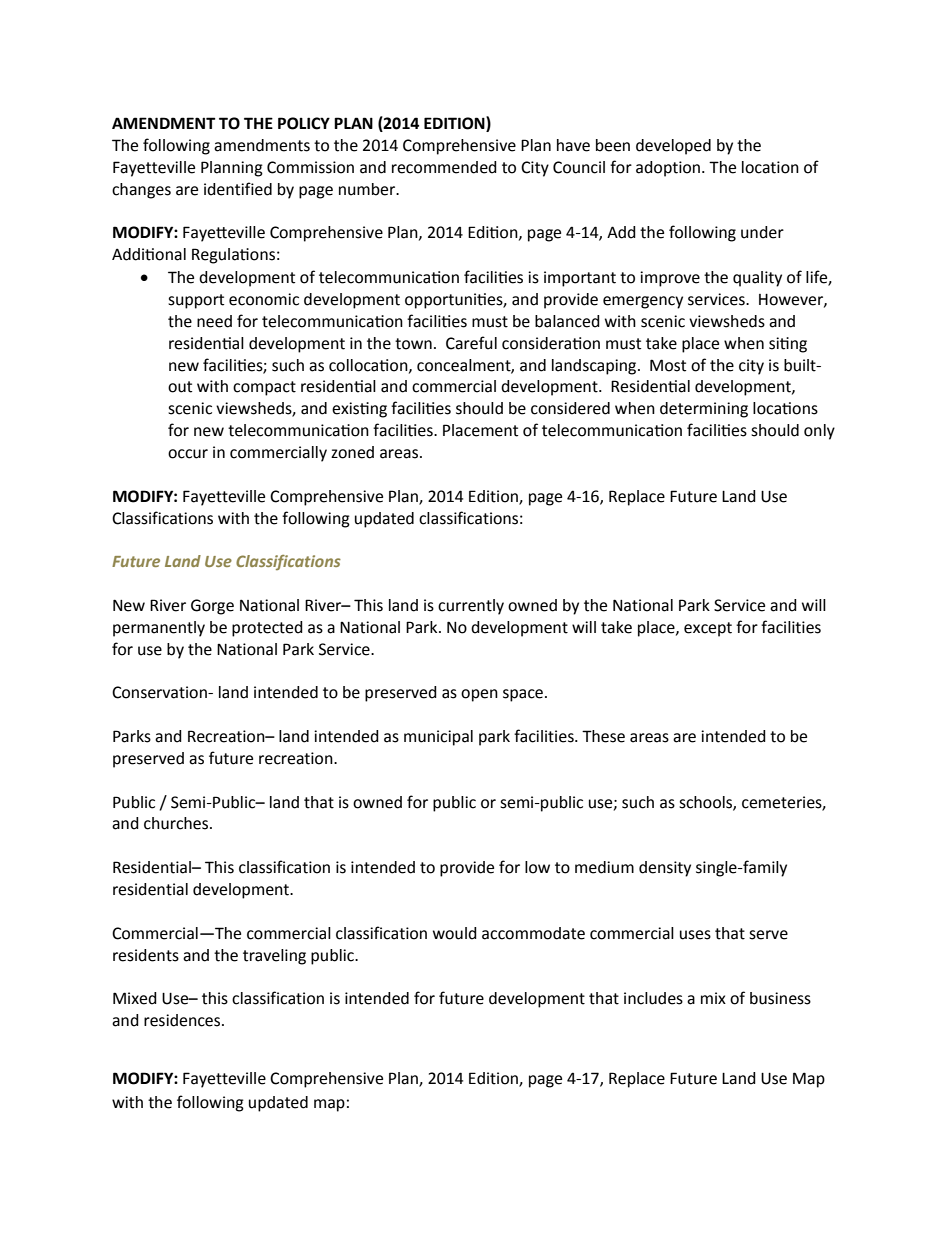  Describe the element at coordinates (444, 167) in the screenshot. I see `recommended` at that location.
